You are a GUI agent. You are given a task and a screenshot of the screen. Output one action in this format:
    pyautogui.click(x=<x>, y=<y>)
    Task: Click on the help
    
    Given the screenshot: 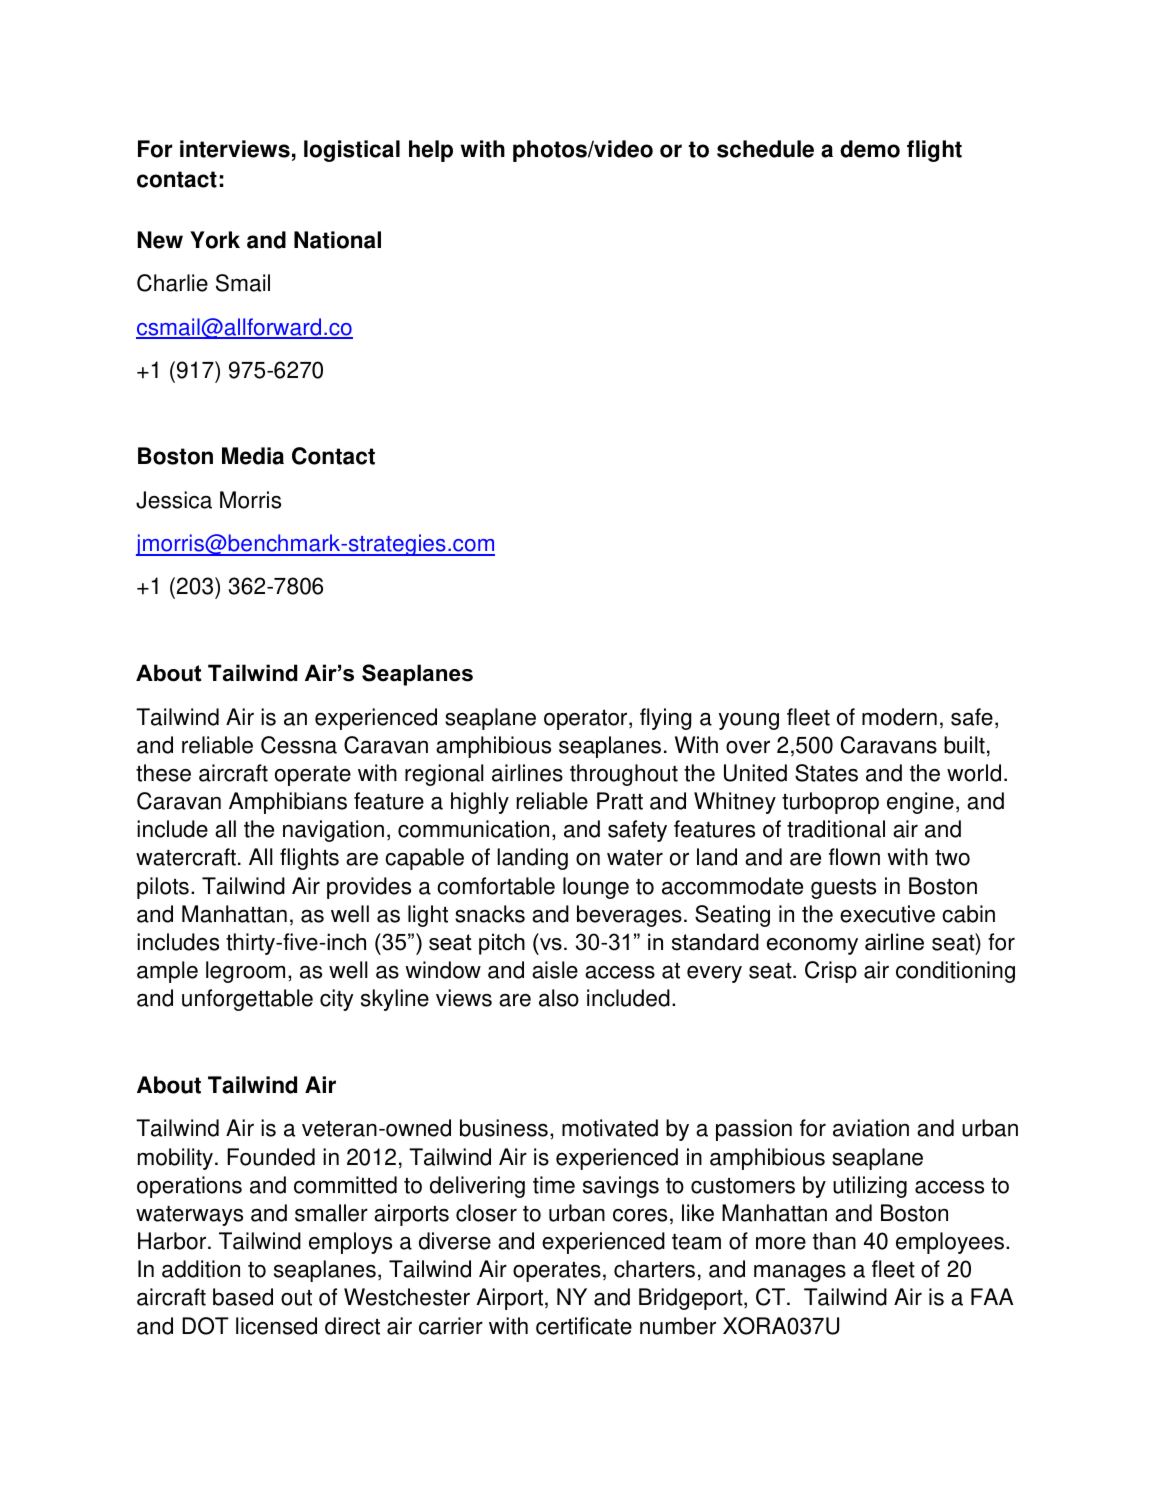 What is the action you would take?
    pyautogui.click(x=431, y=151)
